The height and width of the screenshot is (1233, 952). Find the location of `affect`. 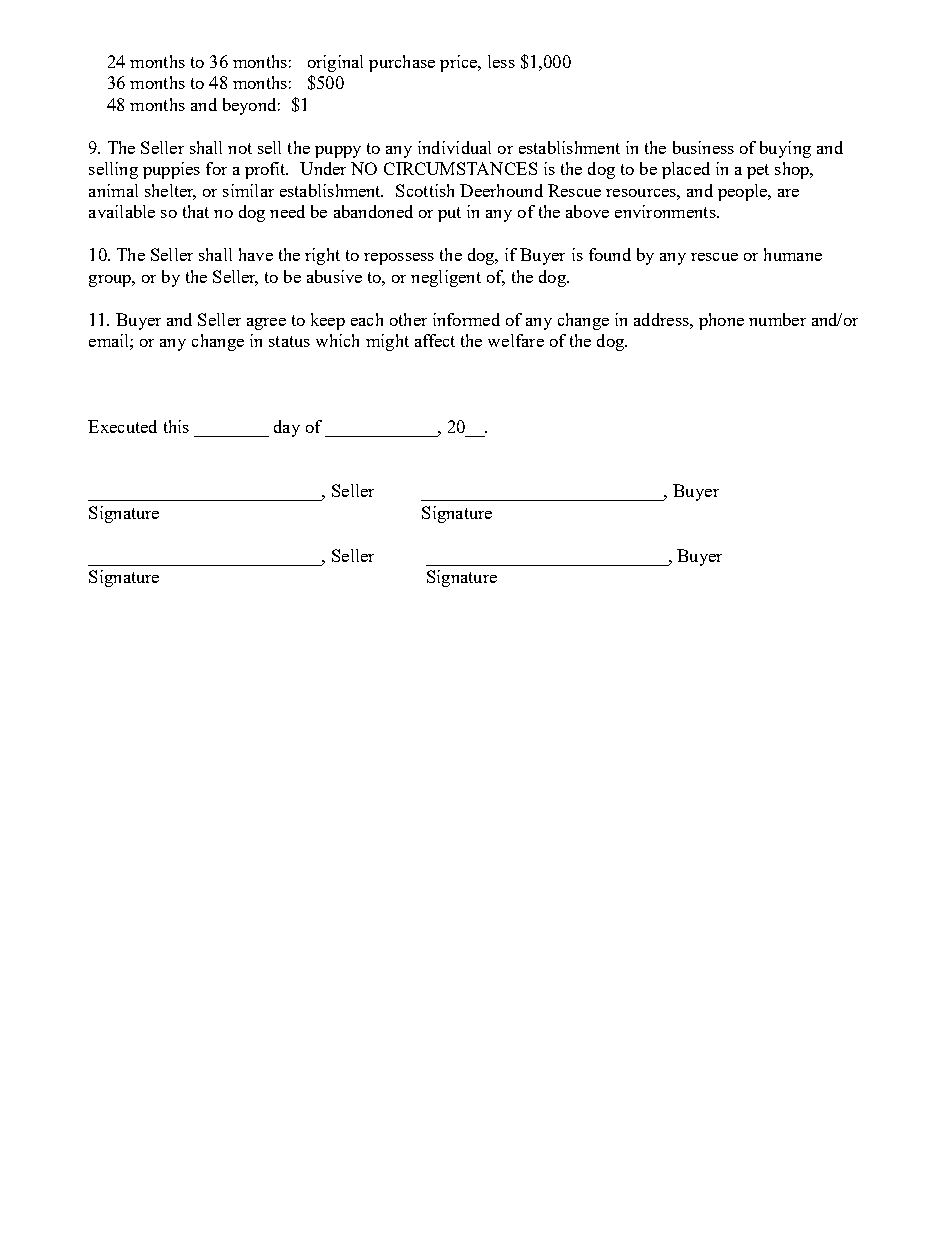

affect is located at coordinates (435, 340).
